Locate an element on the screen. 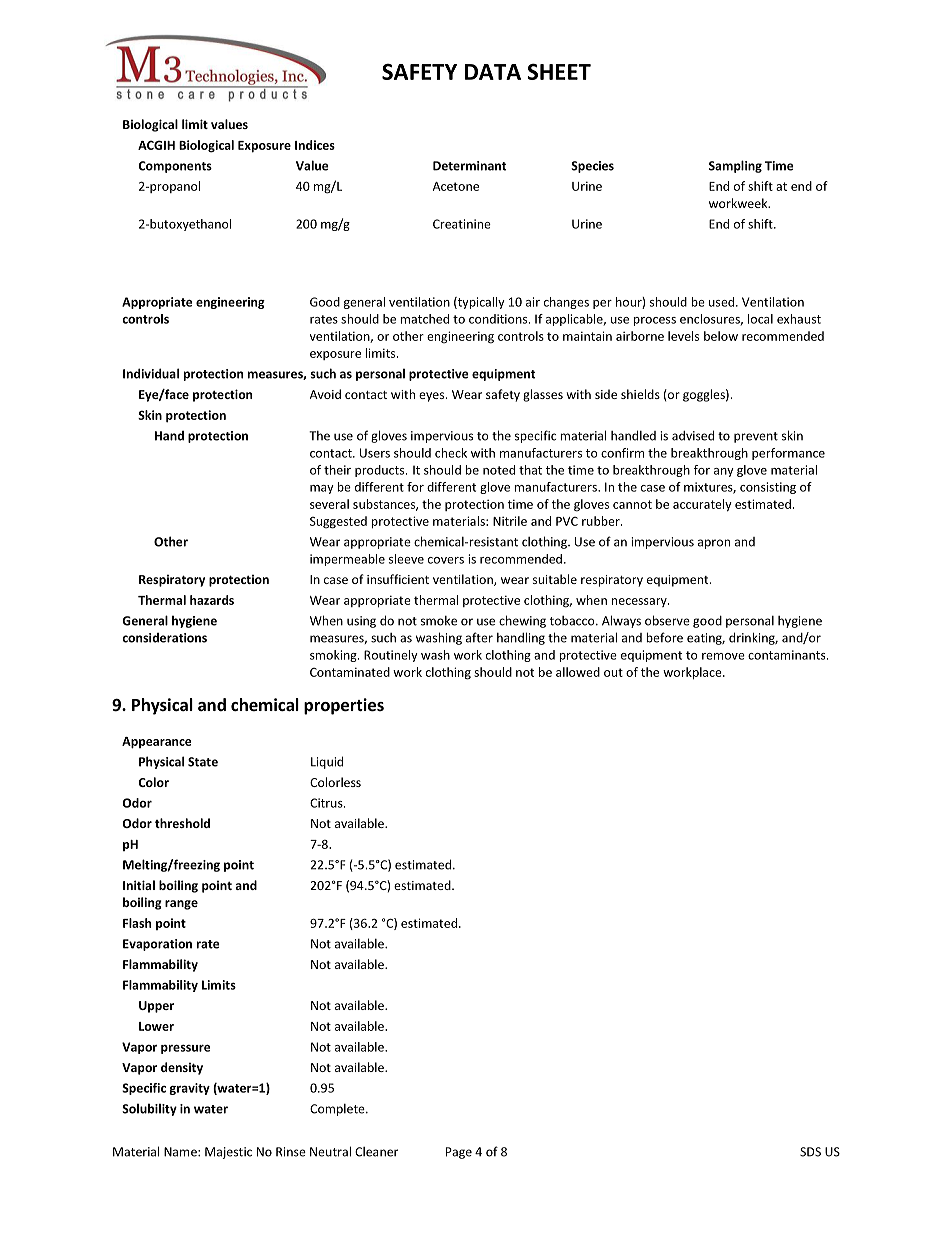  hazards is located at coordinates (212, 600).
